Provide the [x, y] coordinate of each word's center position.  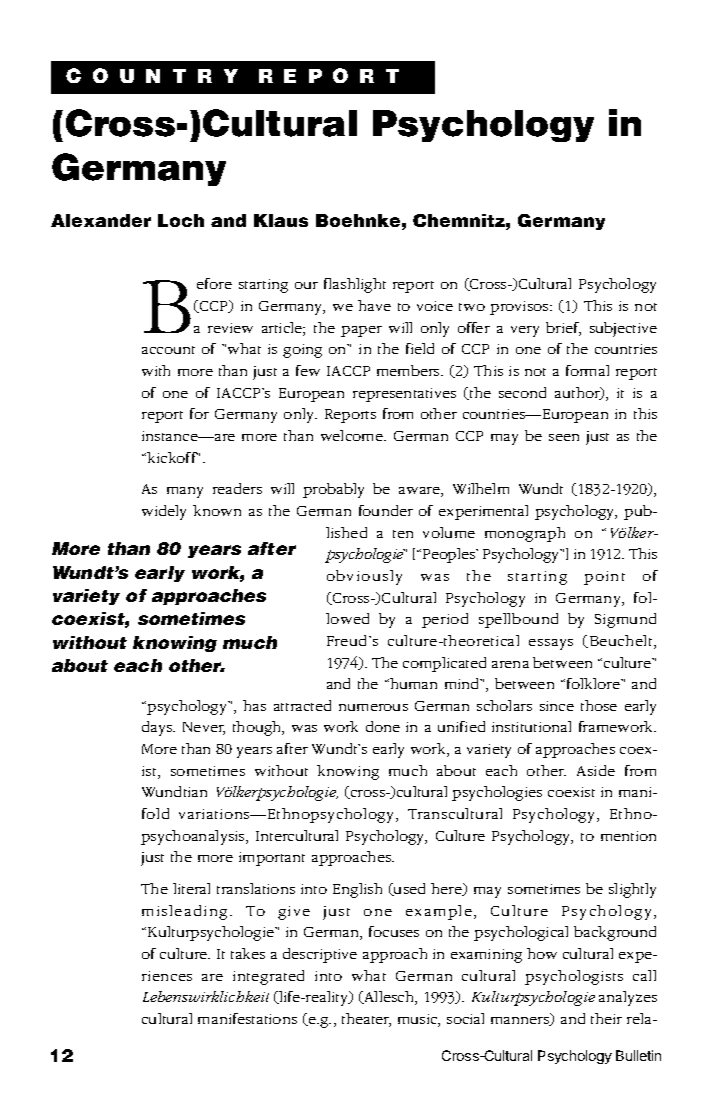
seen [564, 437]
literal [191, 888]
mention [628, 836]
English [357, 890]
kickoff [172, 457]
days [158, 728]
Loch [181, 220]
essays [551, 644]
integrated [268, 977]
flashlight [355, 285]
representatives [404, 395]
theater [366, 1020]
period [445, 620]
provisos [520, 308]
